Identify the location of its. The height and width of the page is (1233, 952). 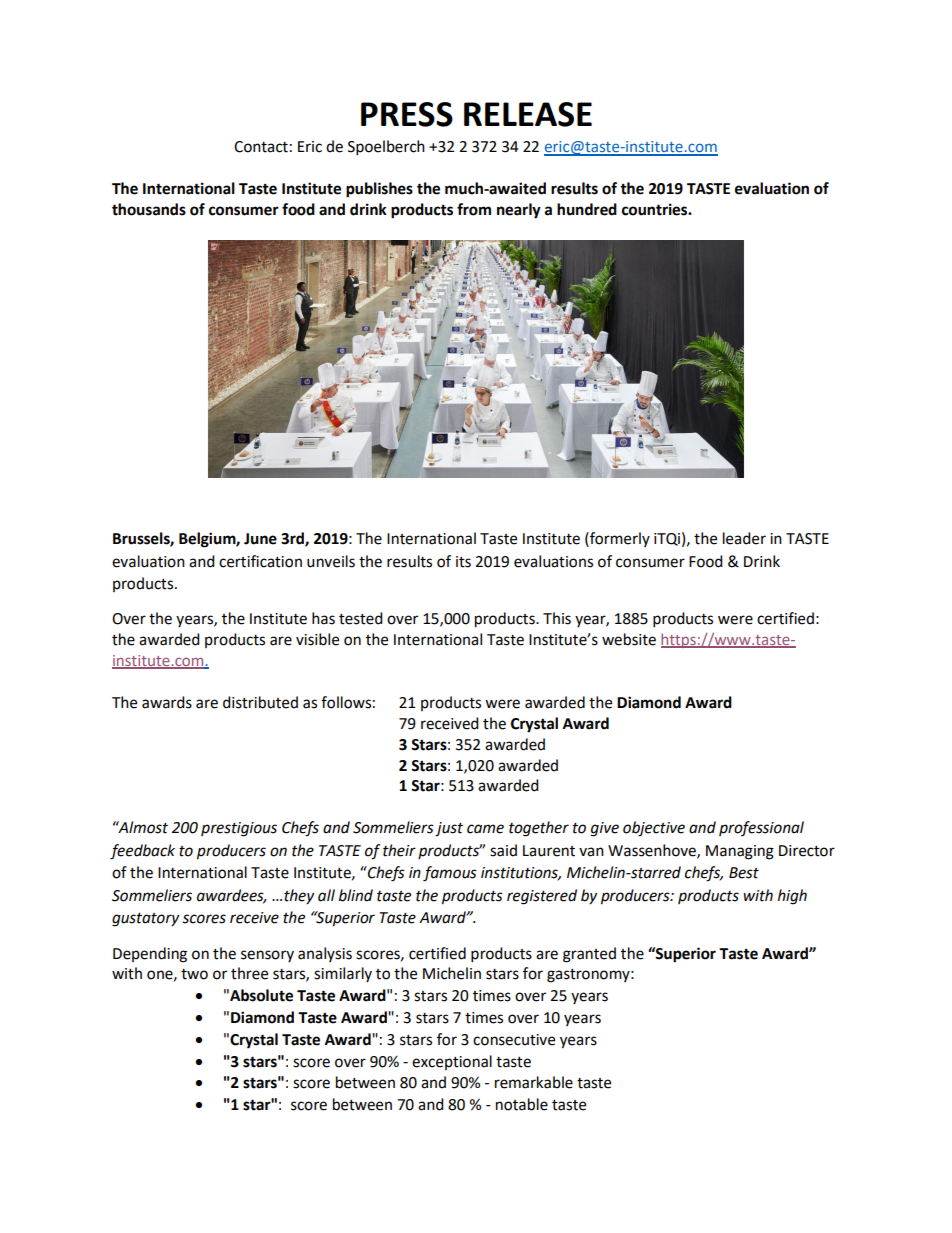
(463, 562).
